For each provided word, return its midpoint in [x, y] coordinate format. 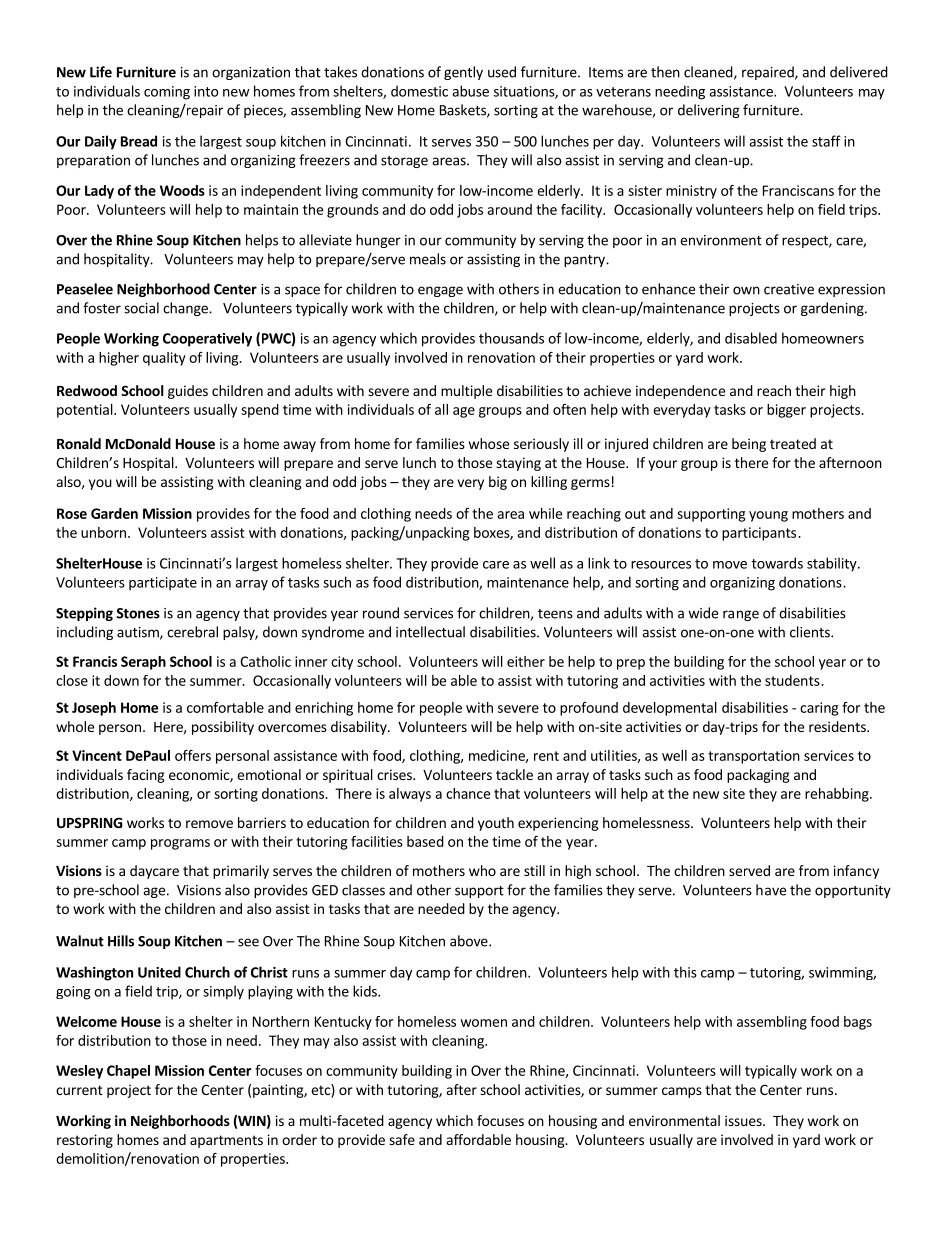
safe [402, 1139]
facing [146, 776]
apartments [226, 1141]
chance [468, 793]
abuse [470, 91]
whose [489, 443]
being [749, 445]
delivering [709, 111]
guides [188, 392]
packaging [758, 776]
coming [167, 93]
